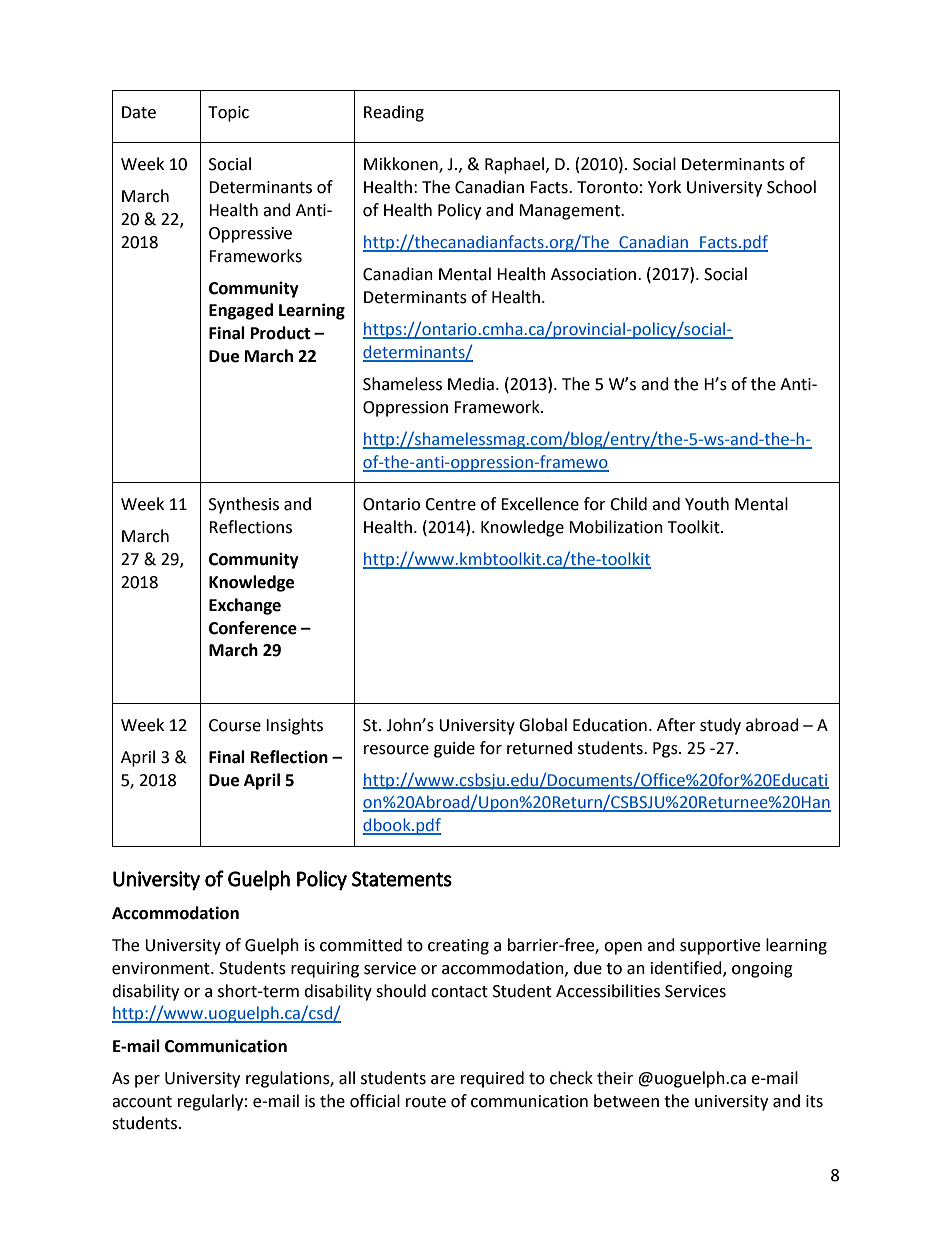 The width and height of the document is (952, 1233). Describe the element at coordinates (516, 165) in the document. I see `Raphael` at that location.
